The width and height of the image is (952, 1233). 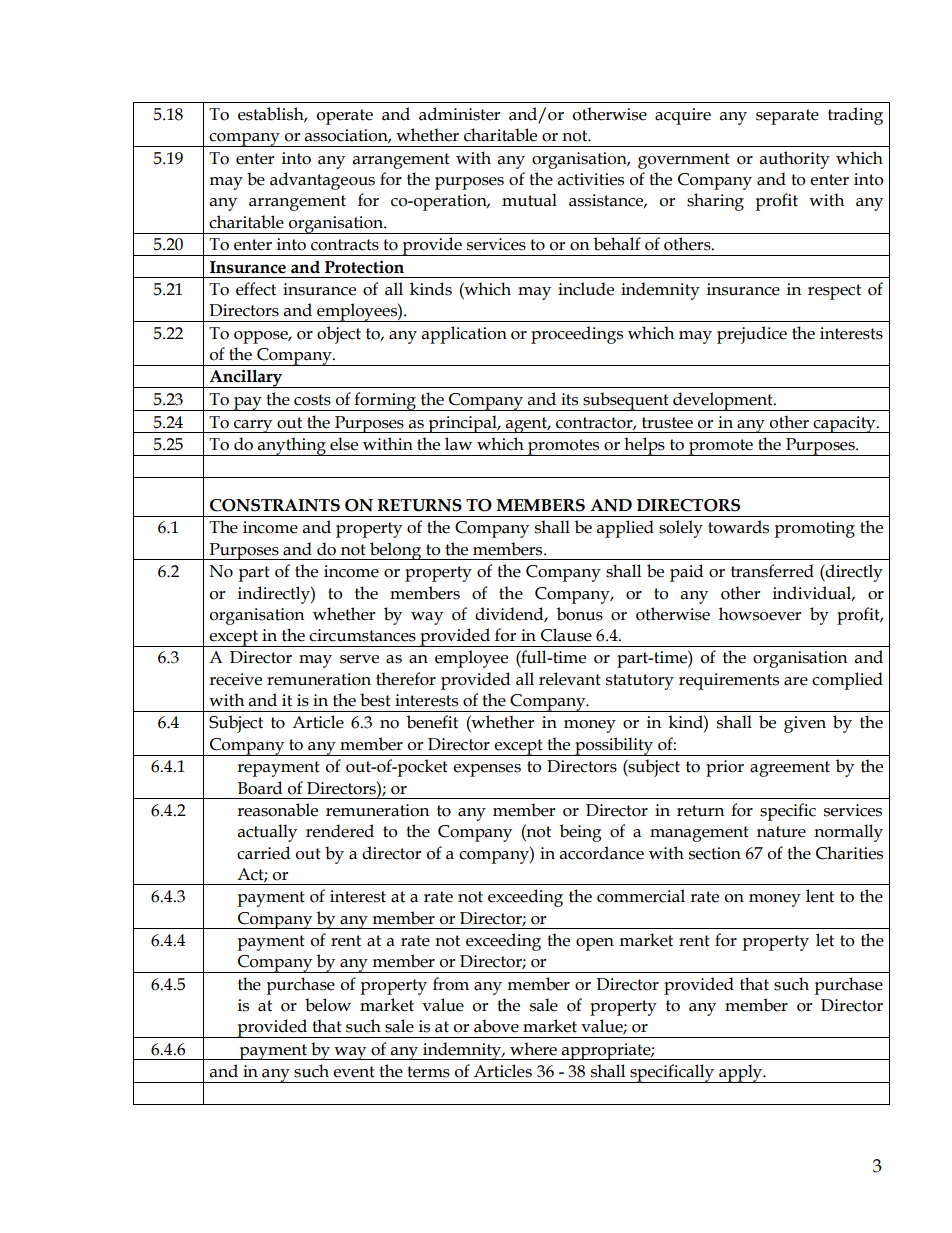 I want to click on circumstances, so click(x=362, y=635).
